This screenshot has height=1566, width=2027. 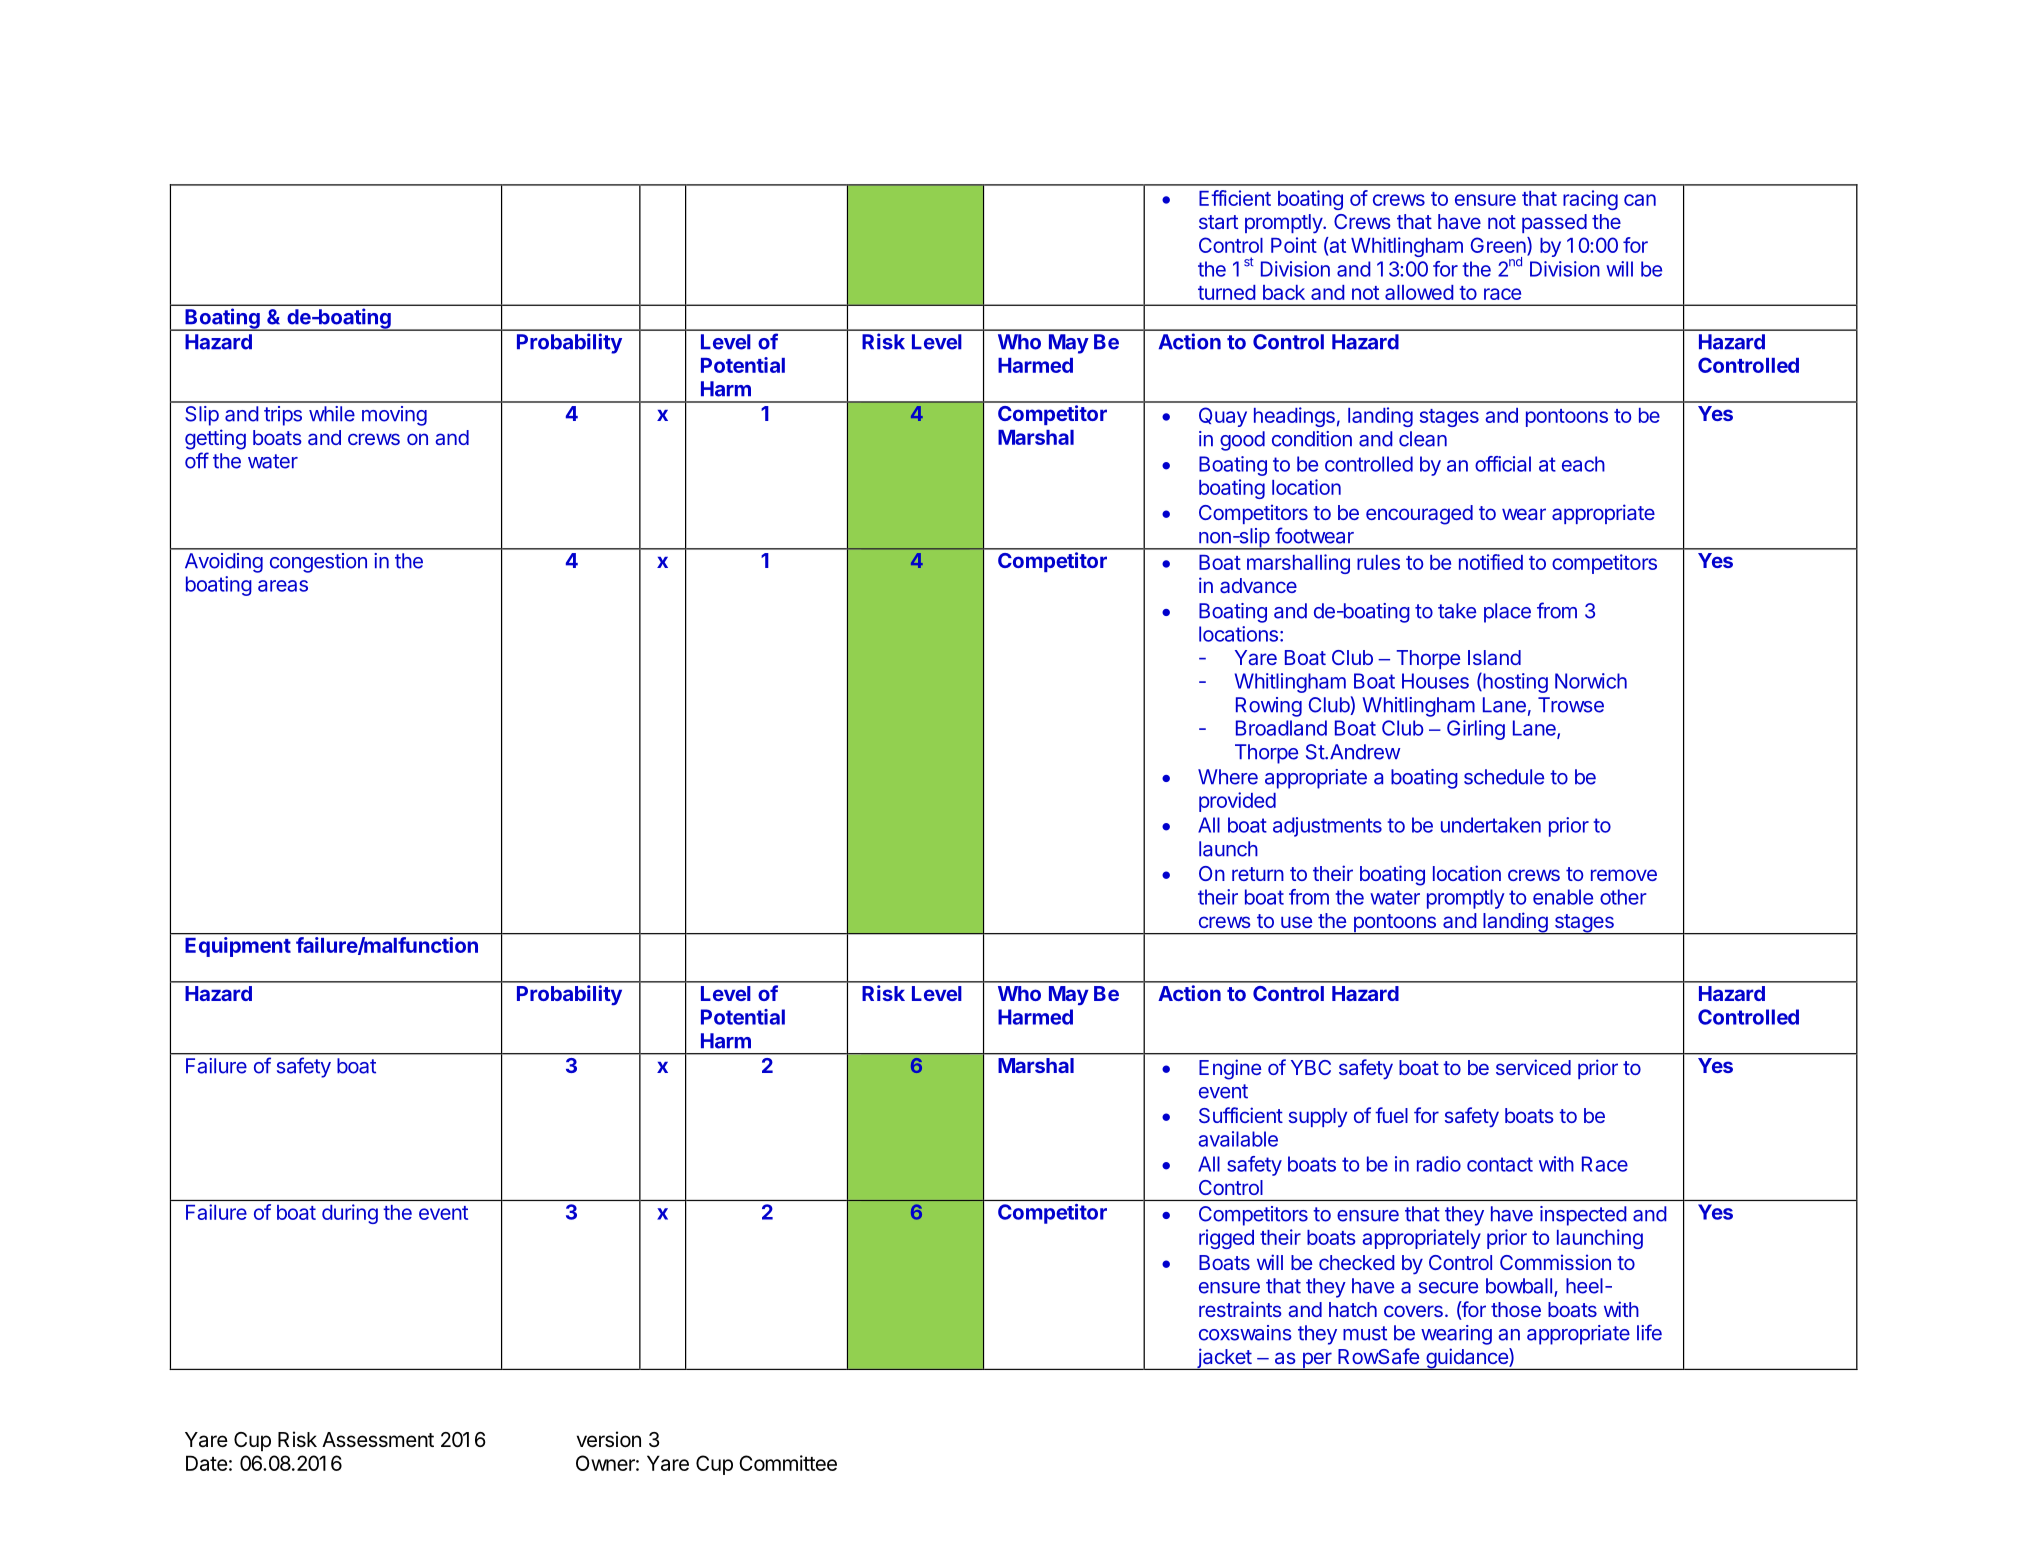 What do you see at coordinates (1316, 1361) in the screenshot?
I see `per` at bounding box center [1316, 1361].
